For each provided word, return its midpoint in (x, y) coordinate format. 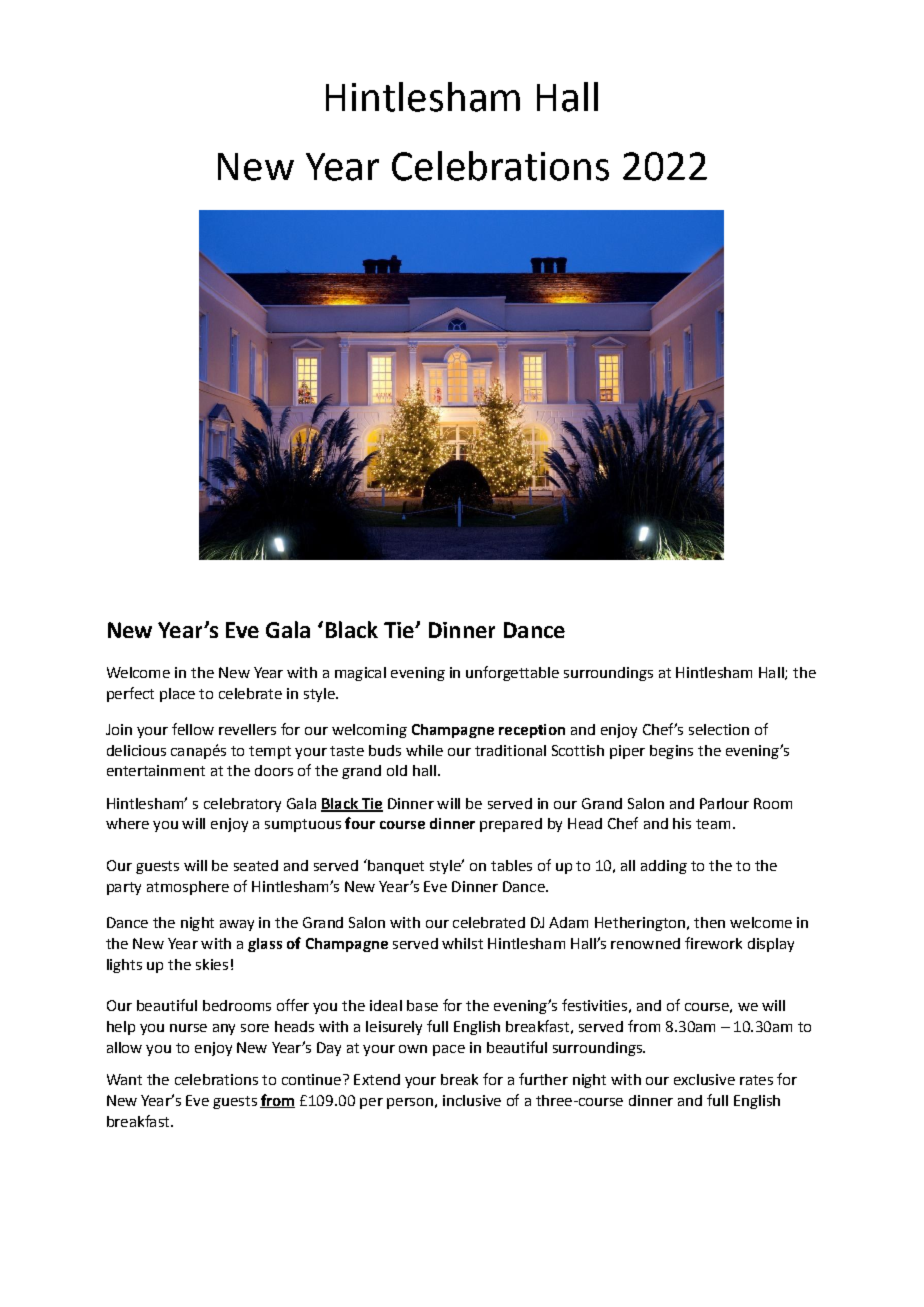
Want (124, 1079)
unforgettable (512, 673)
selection (719, 729)
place (177, 695)
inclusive (472, 1100)
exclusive (704, 1079)
